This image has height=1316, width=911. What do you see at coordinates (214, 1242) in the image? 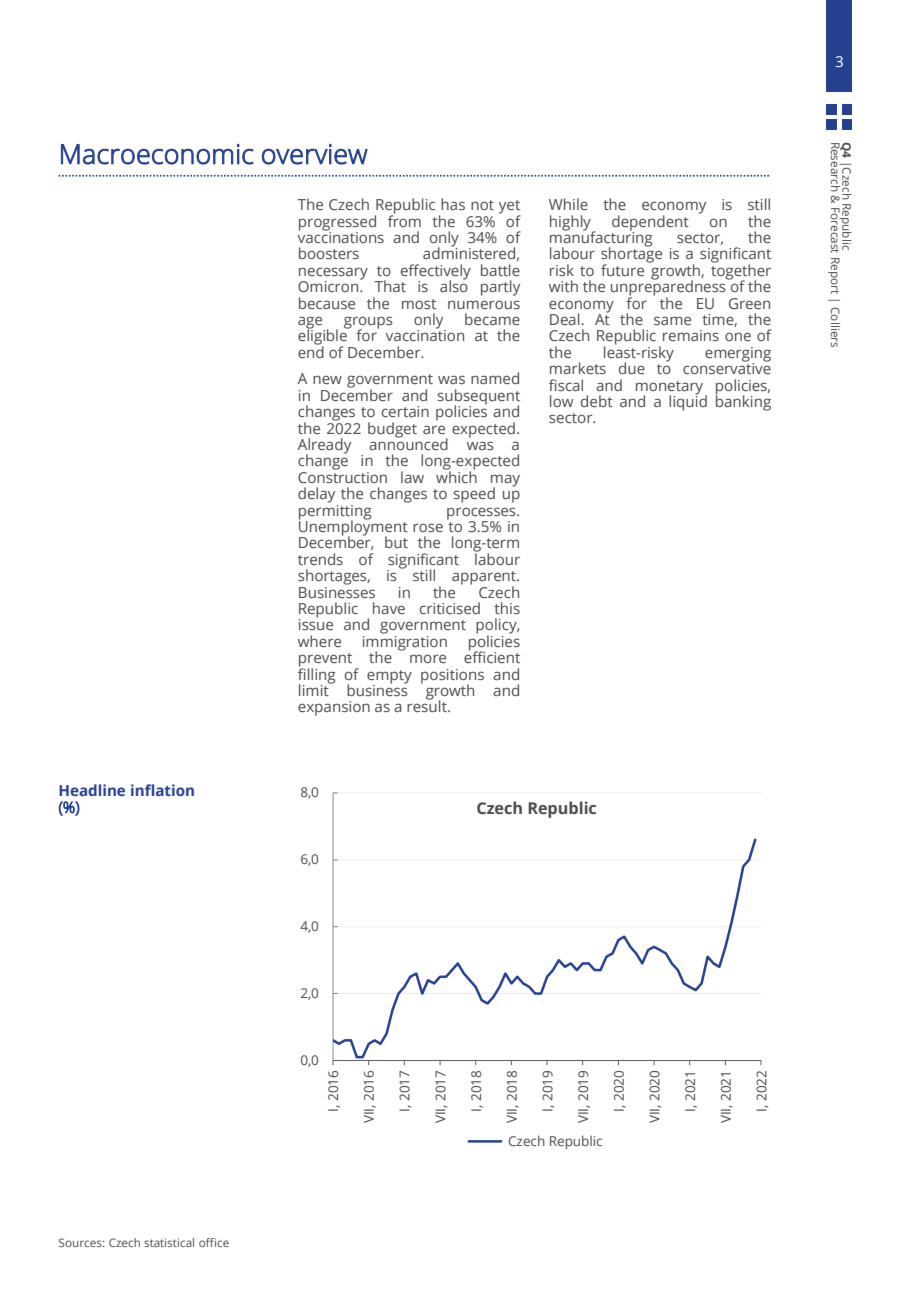
I see `office` at bounding box center [214, 1242].
